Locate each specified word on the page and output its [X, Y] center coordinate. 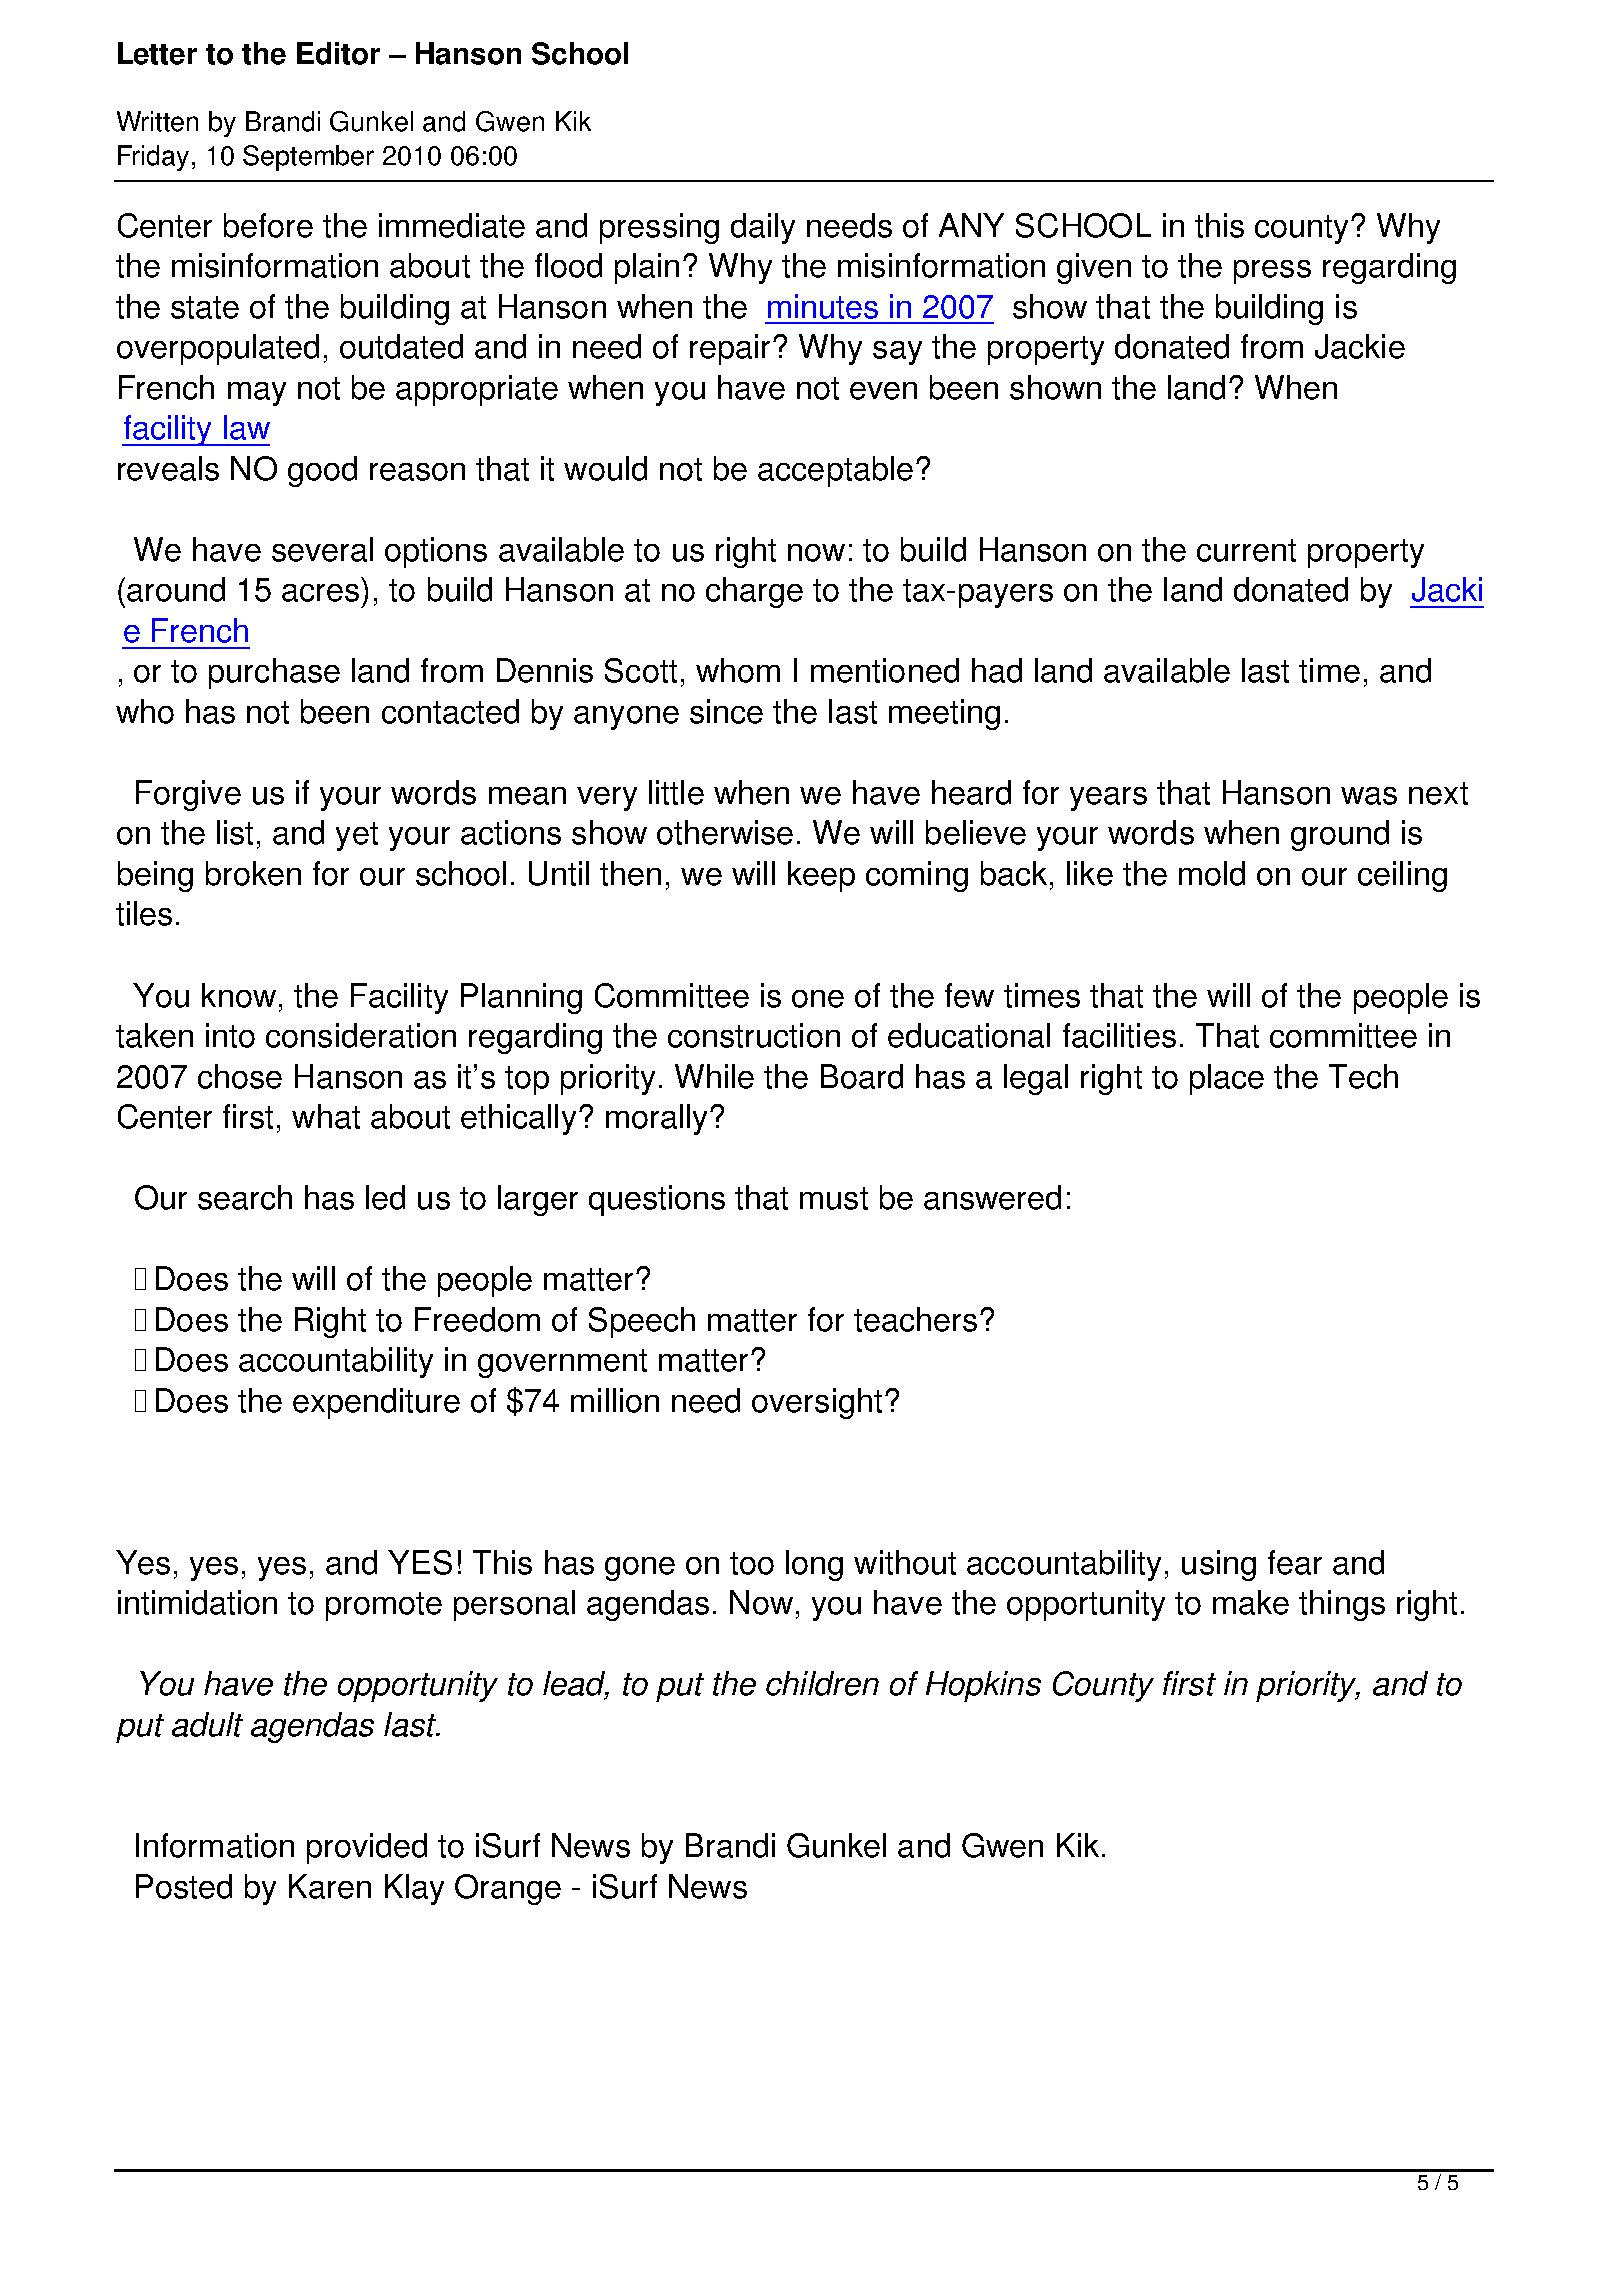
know [239, 995]
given [1094, 268]
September [308, 158]
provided [367, 1848]
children [822, 1683]
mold [1212, 873]
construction [754, 1035]
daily [763, 228]
